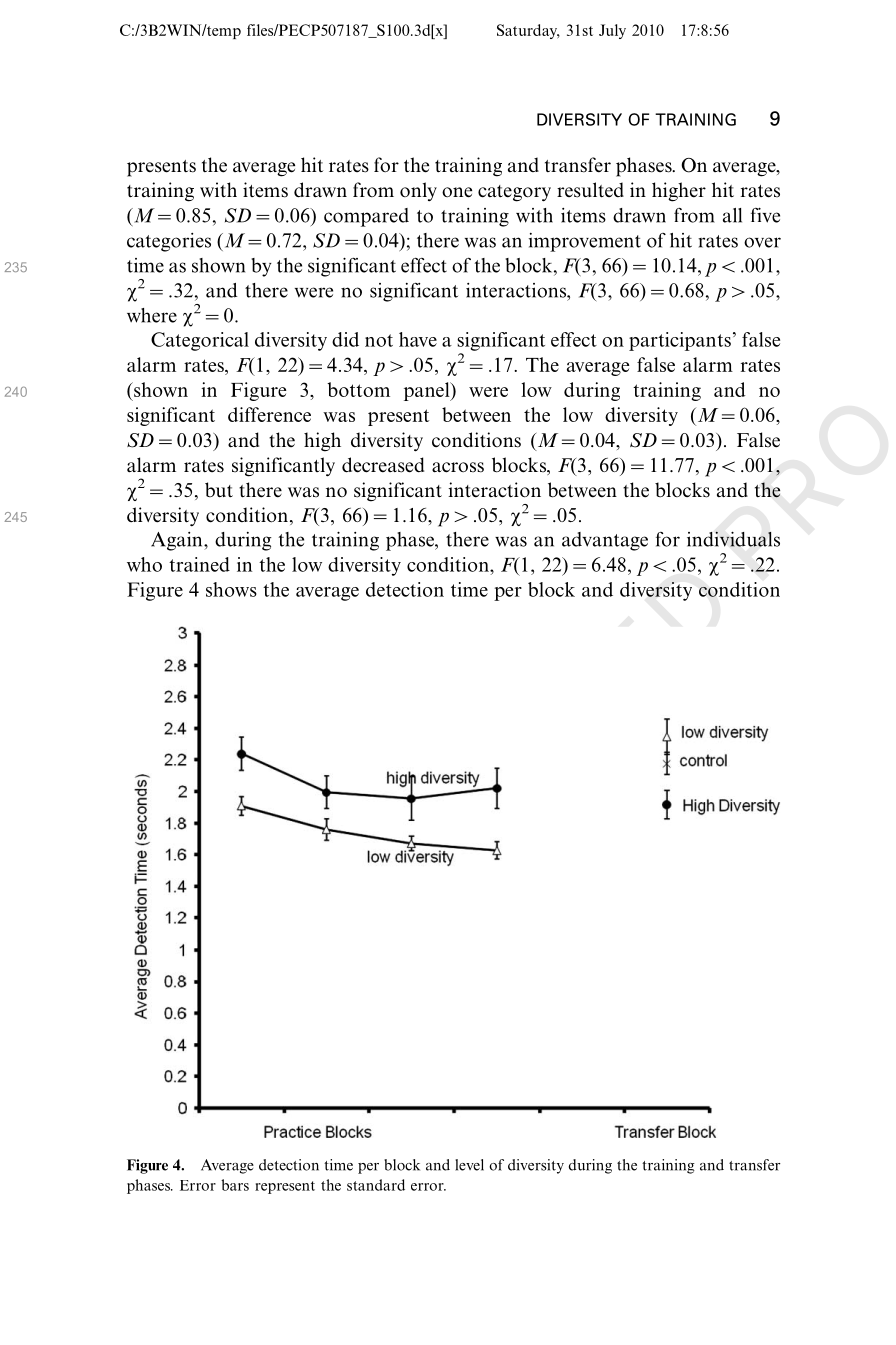  What do you see at coordinates (469, 1165) in the image?
I see `level` at bounding box center [469, 1165].
